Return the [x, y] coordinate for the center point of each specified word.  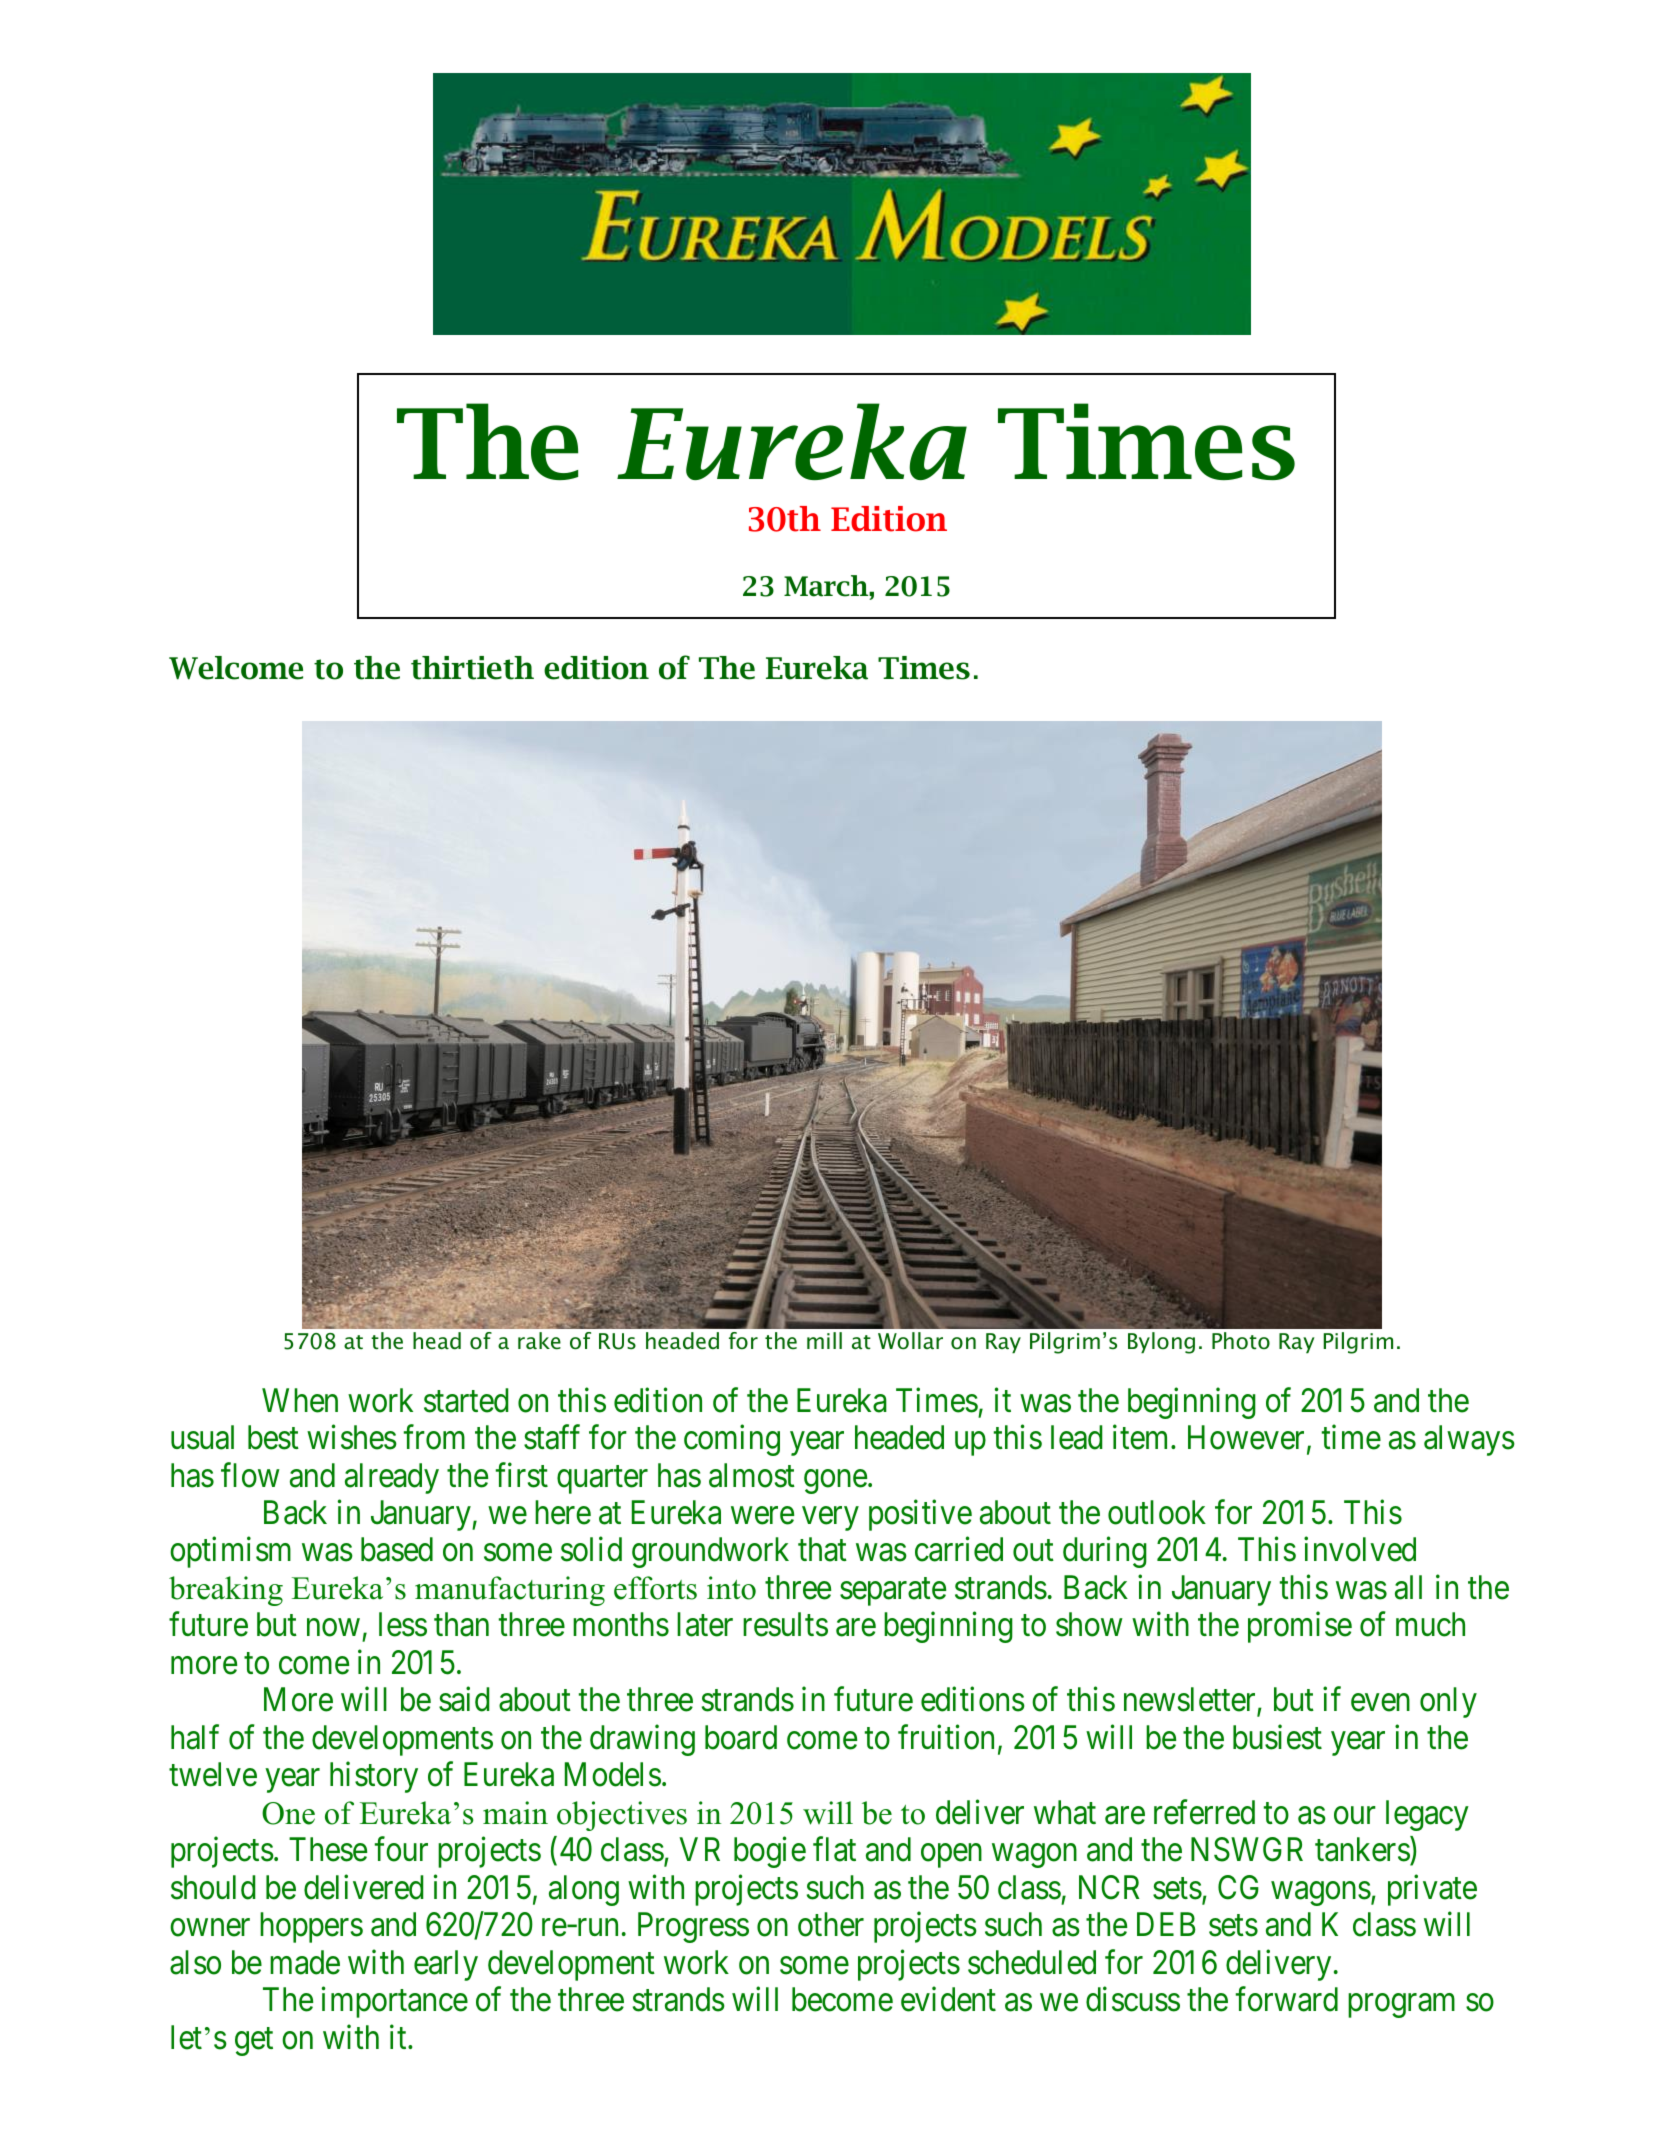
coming [732, 1440]
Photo [1241, 1341]
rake [539, 1341]
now [333, 1628]
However [1246, 1437]
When [300, 1400]
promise [1300, 1627]
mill [824, 1340]
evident [948, 1999]
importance [395, 2002]
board [741, 1737]
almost [752, 1475]
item [1142, 1437]
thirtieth [472, 668]
